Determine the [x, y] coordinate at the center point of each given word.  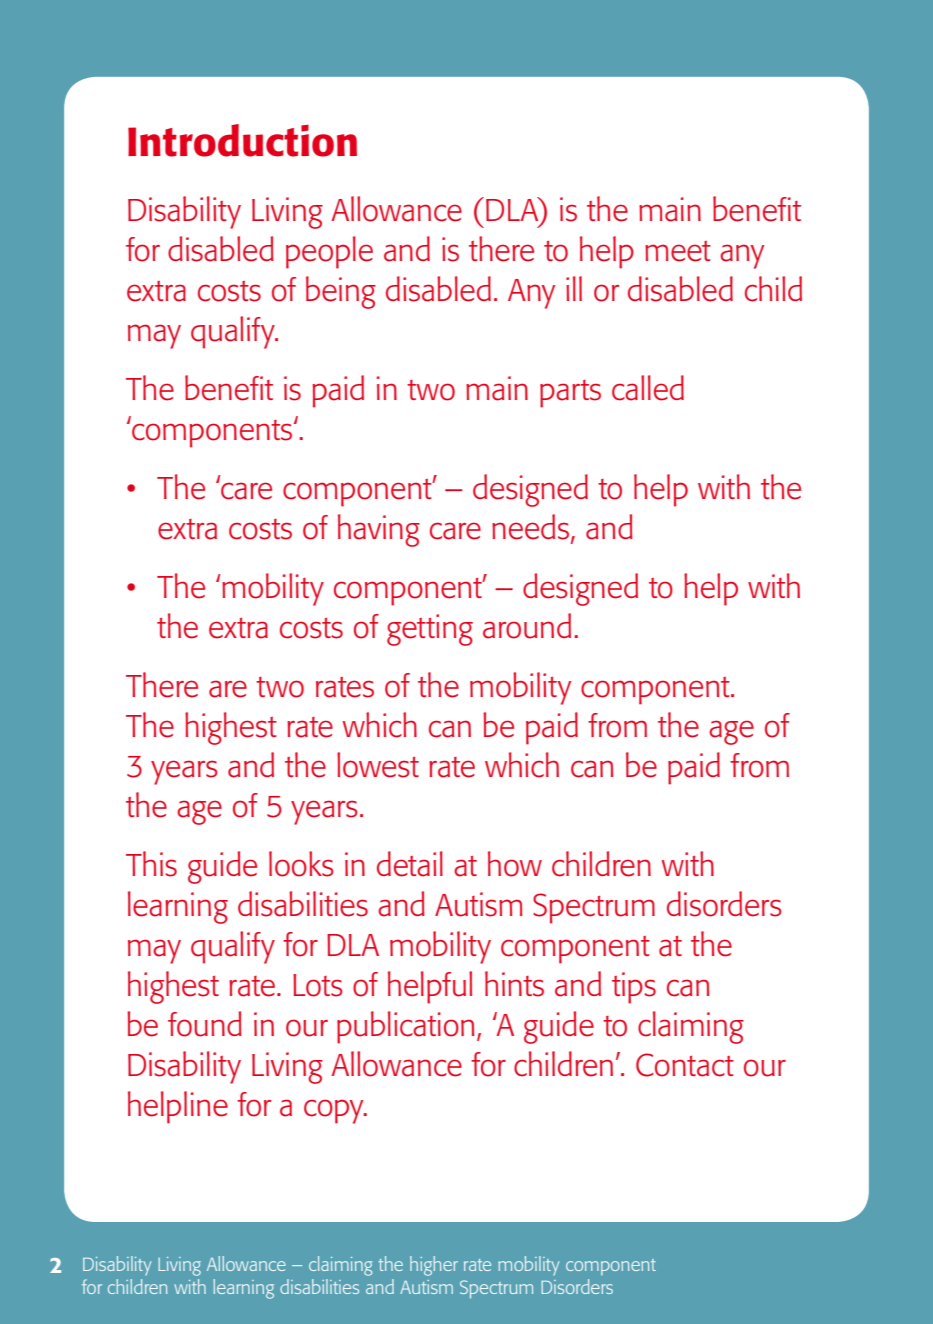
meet [678, 251]
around [527, 626]
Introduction [242, 140]
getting [430, 630]
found [205, 1024]
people [329, 252]
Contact [685, 1065]
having [379, 530]
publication [405, 1027]
